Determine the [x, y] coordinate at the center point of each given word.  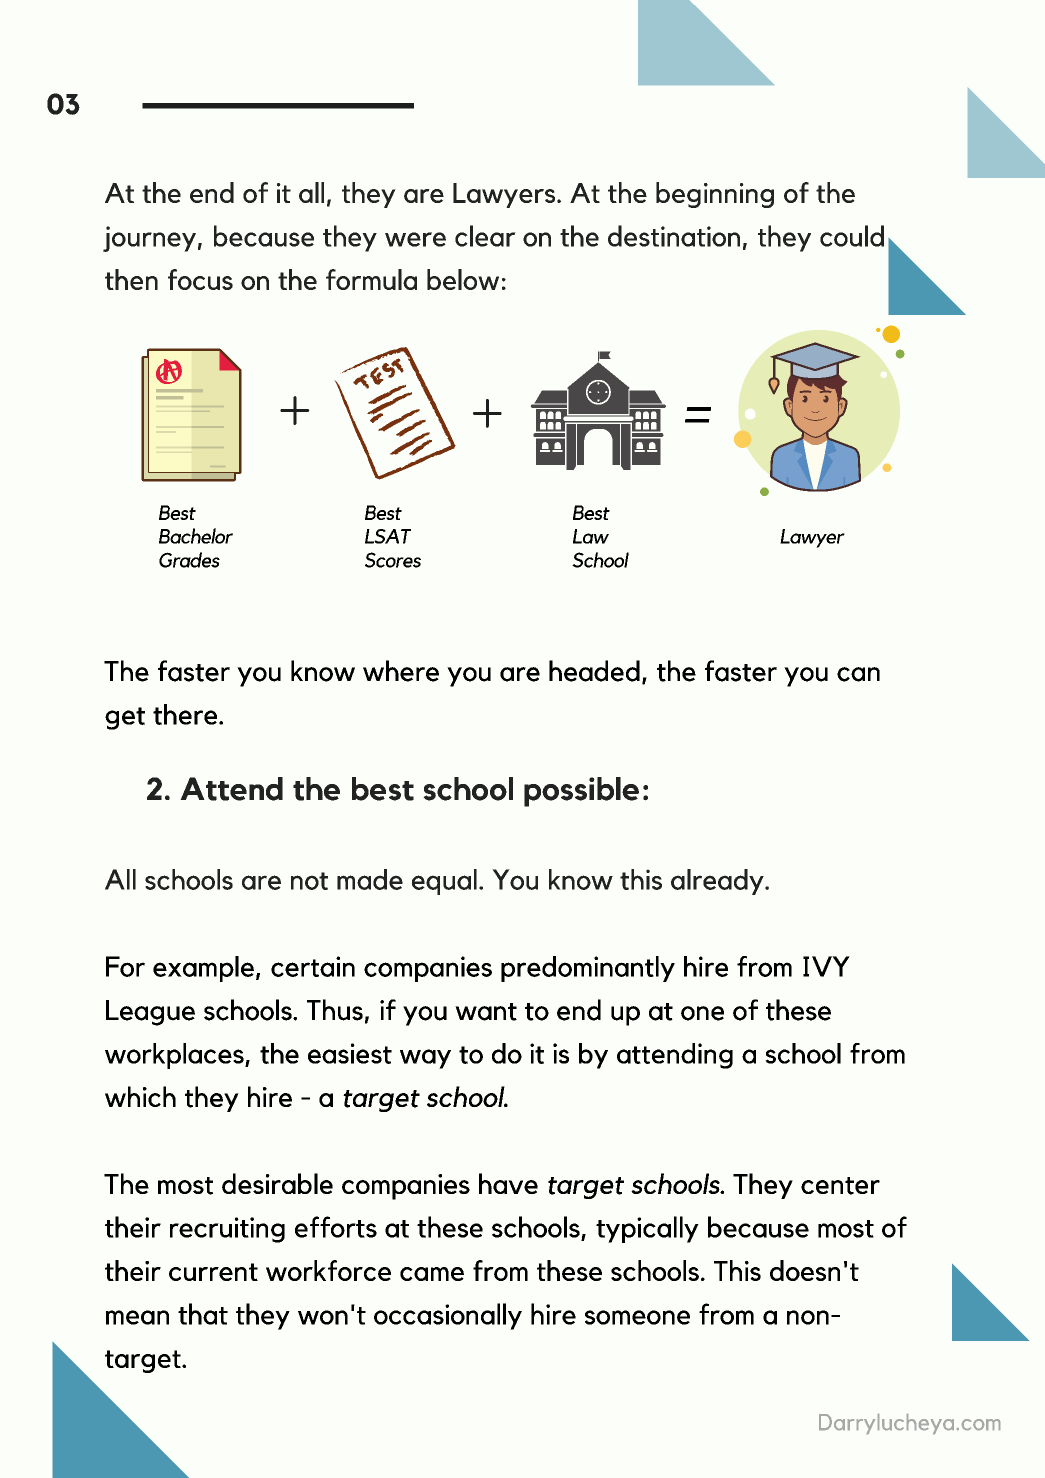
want [486, 1012]
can [858, 674]
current [213, 1272]
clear [485, 236]
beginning [715, 195]
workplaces [175, 1056]
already [718, 882]
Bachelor [196, 536]
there [186, 714]
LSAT [388, 536]
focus [200, 279]
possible [581, 792]
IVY [826, 966]
